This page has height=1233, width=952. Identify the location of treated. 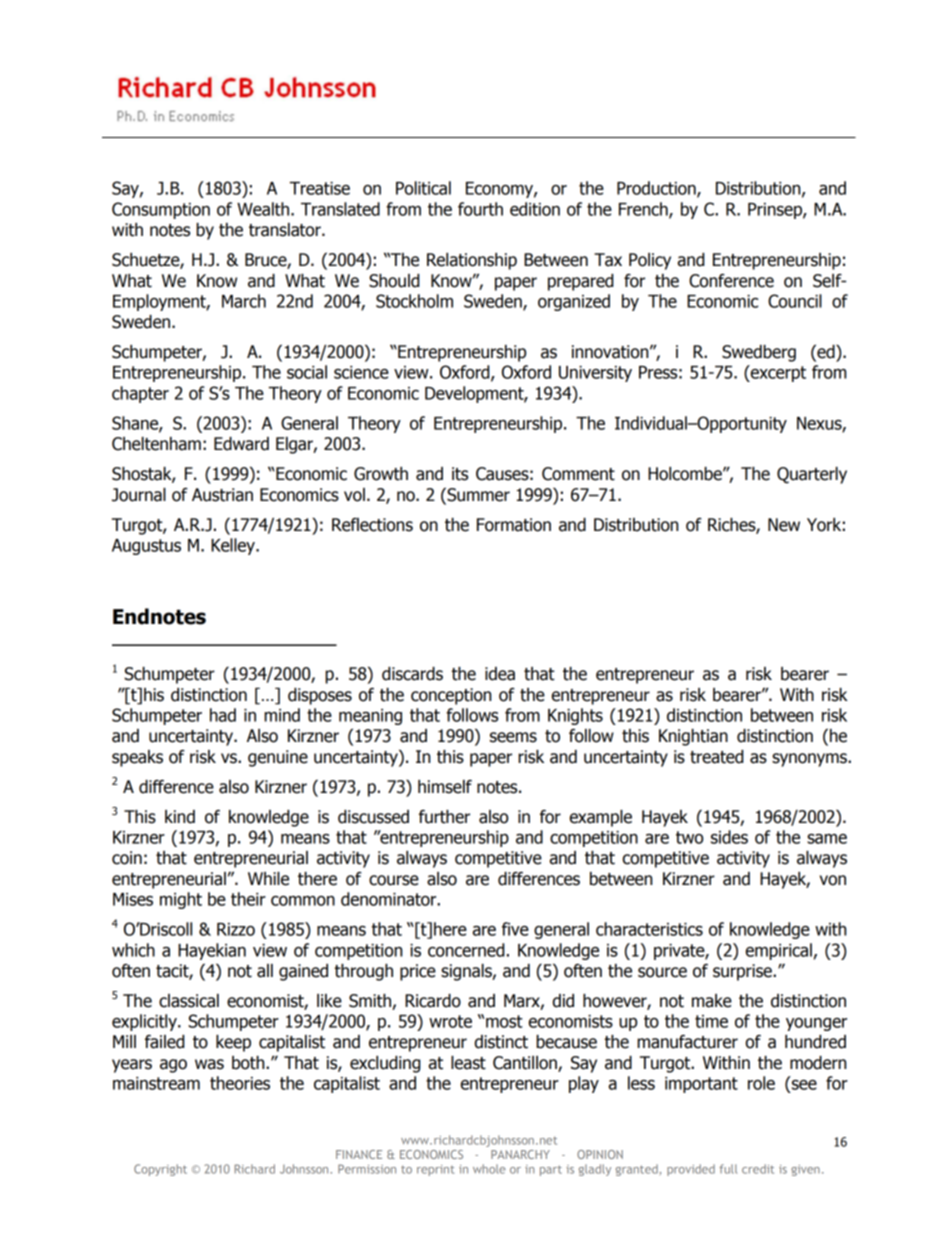
(716, 757).
